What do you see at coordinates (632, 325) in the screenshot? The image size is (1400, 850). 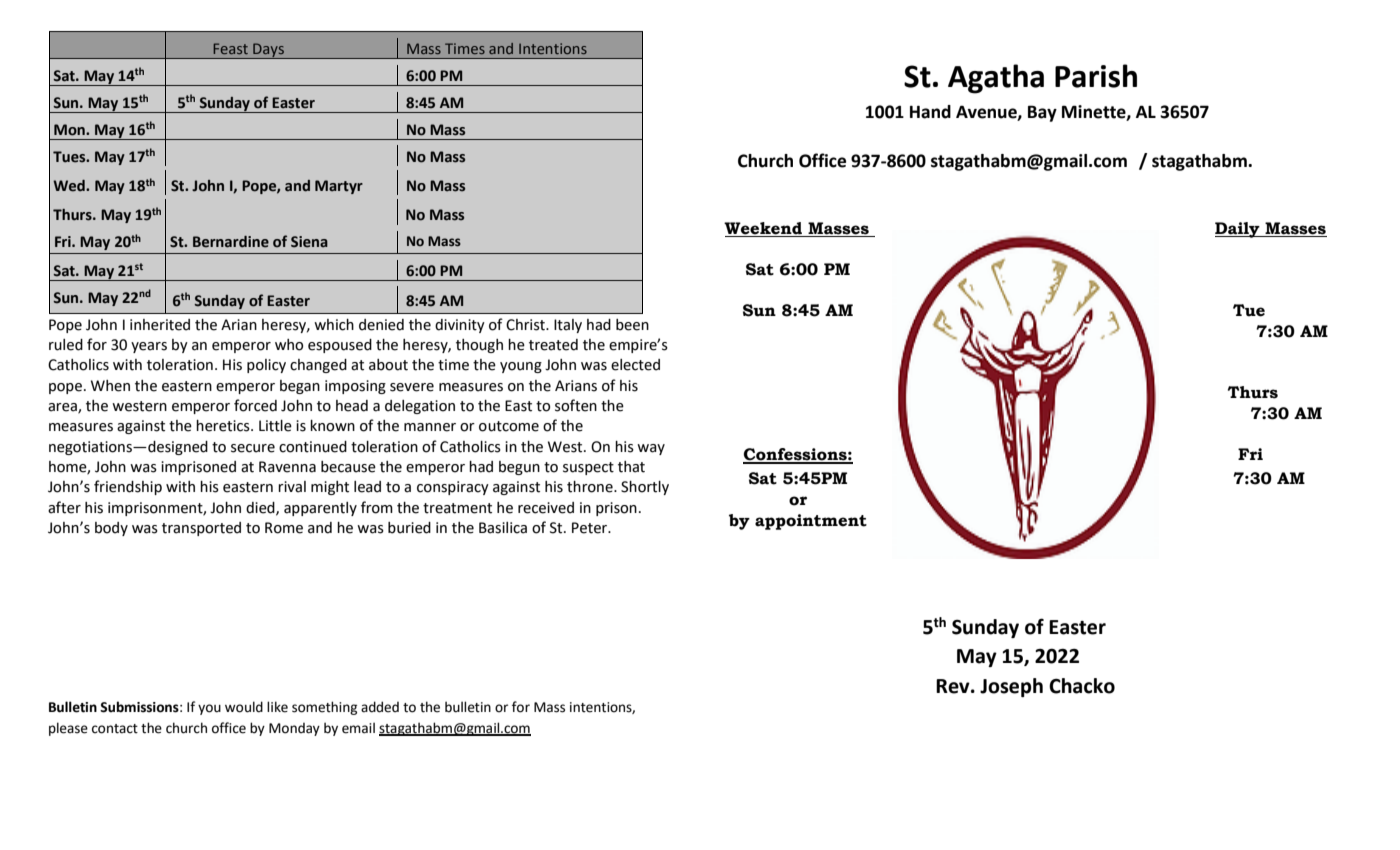 I see `been` at bounding box center [632, 325].
